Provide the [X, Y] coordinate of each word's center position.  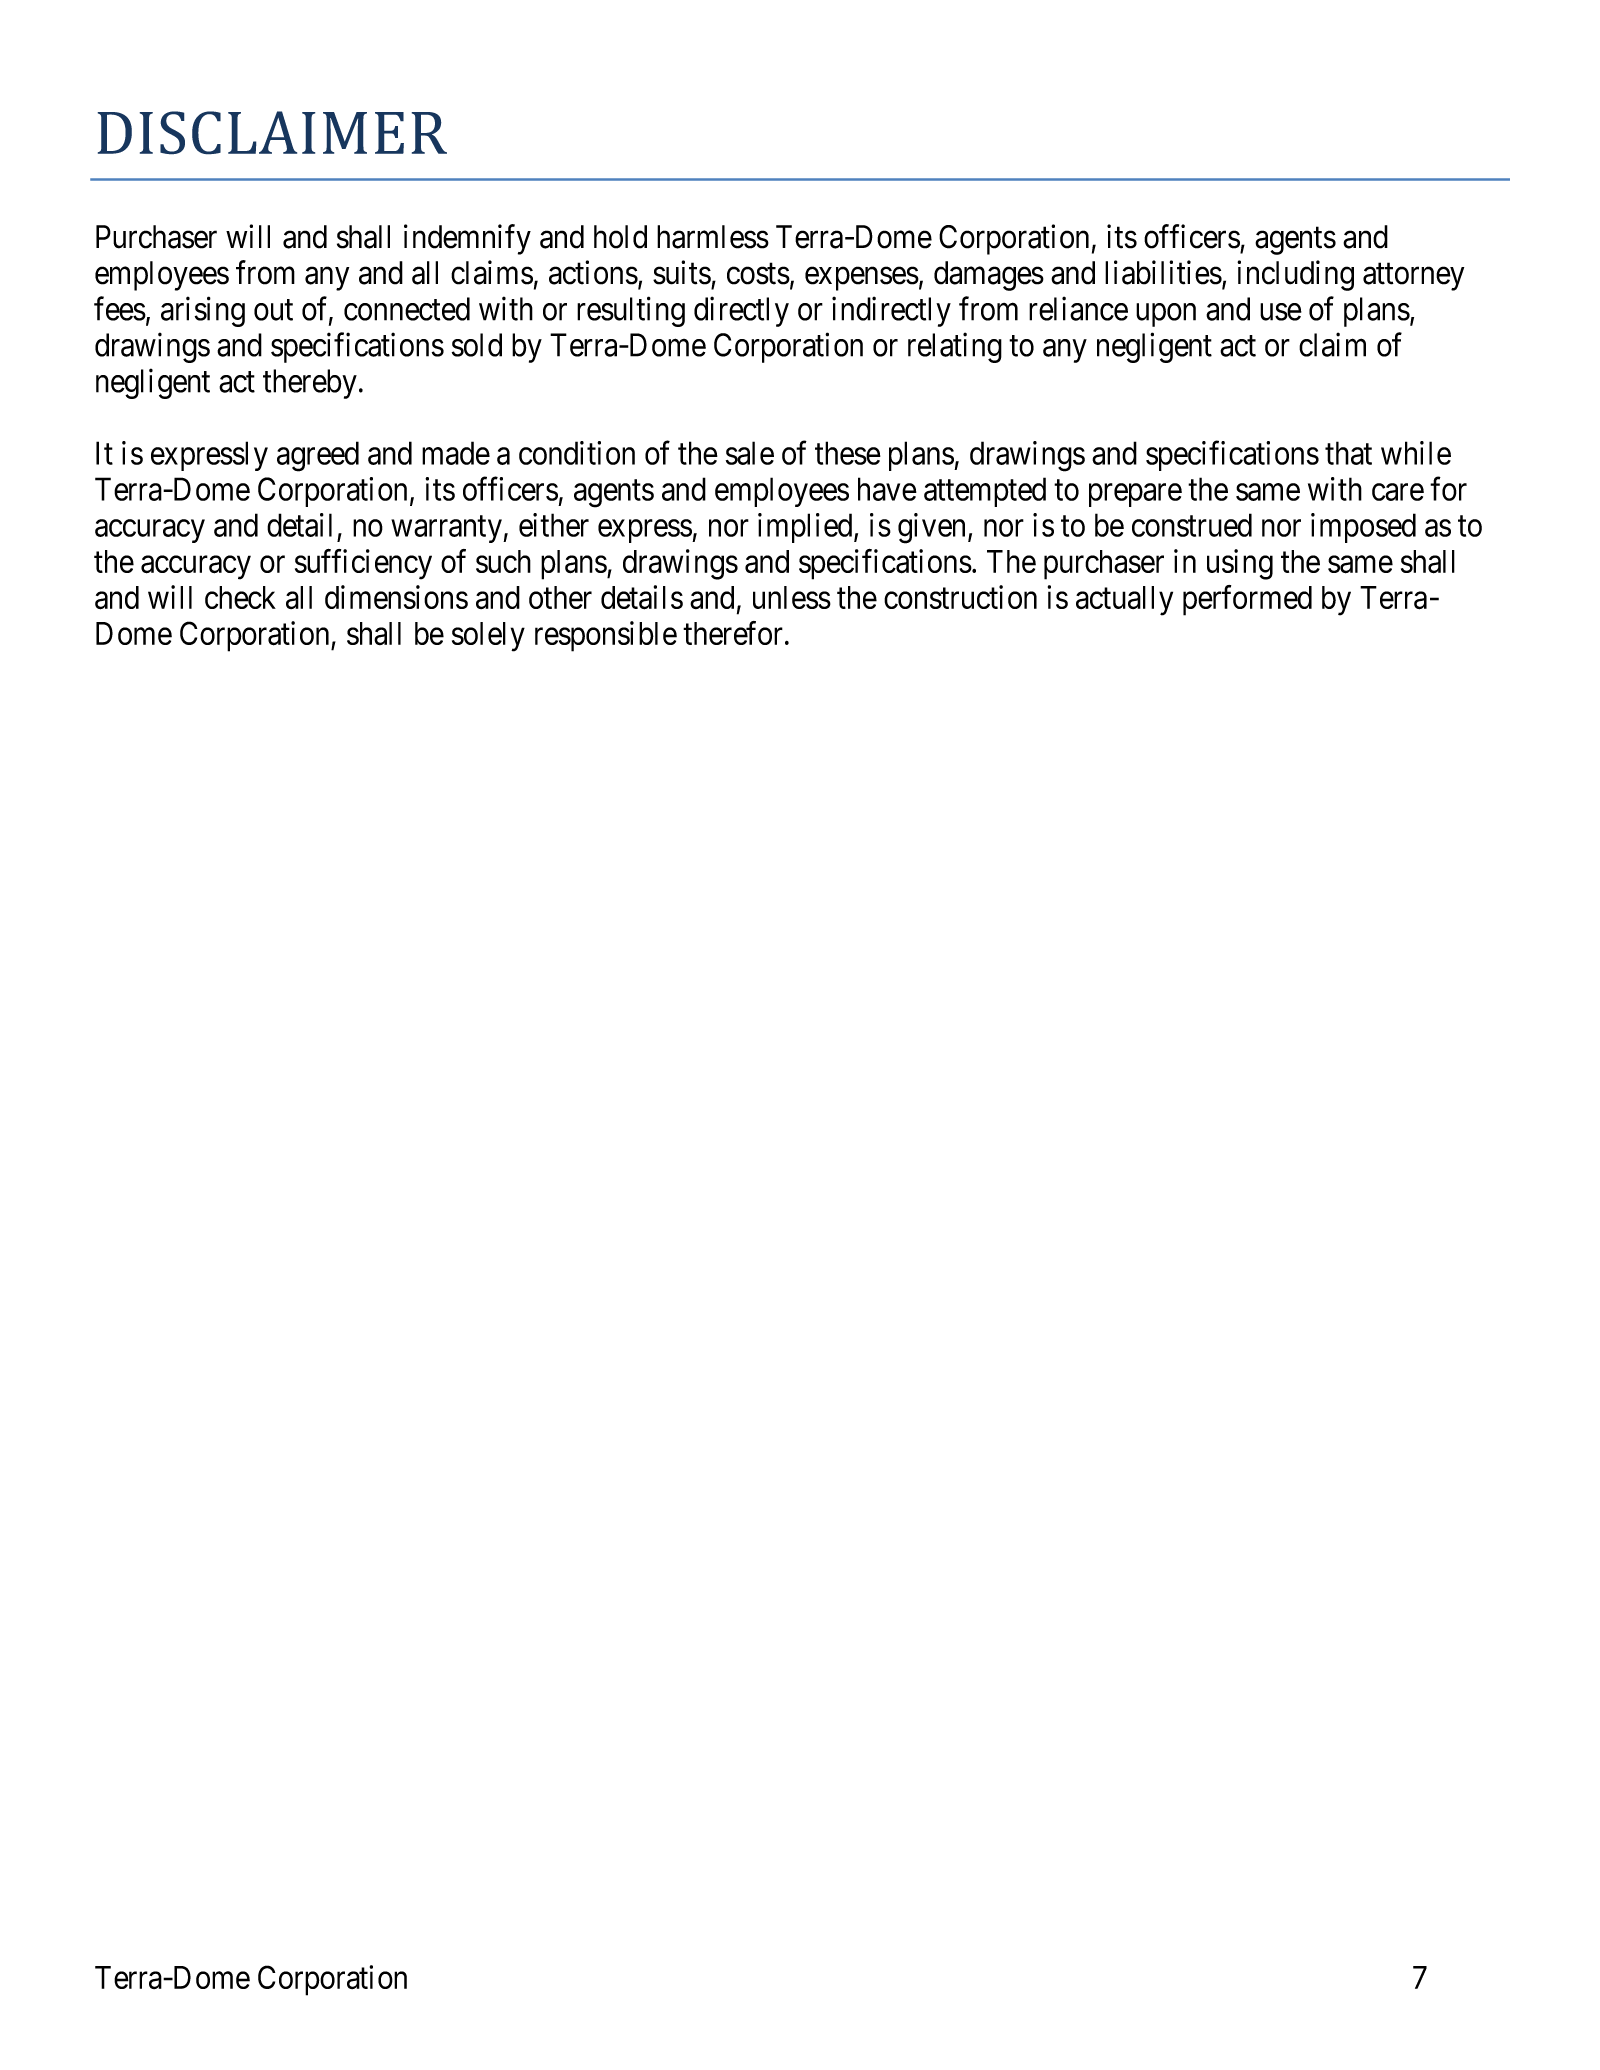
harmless [713, 237]
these [848, 453]
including [1295, 275]
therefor [733, 633]
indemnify [467, 239]
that [1348, 453]
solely [488, 637]
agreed [318, 456]
